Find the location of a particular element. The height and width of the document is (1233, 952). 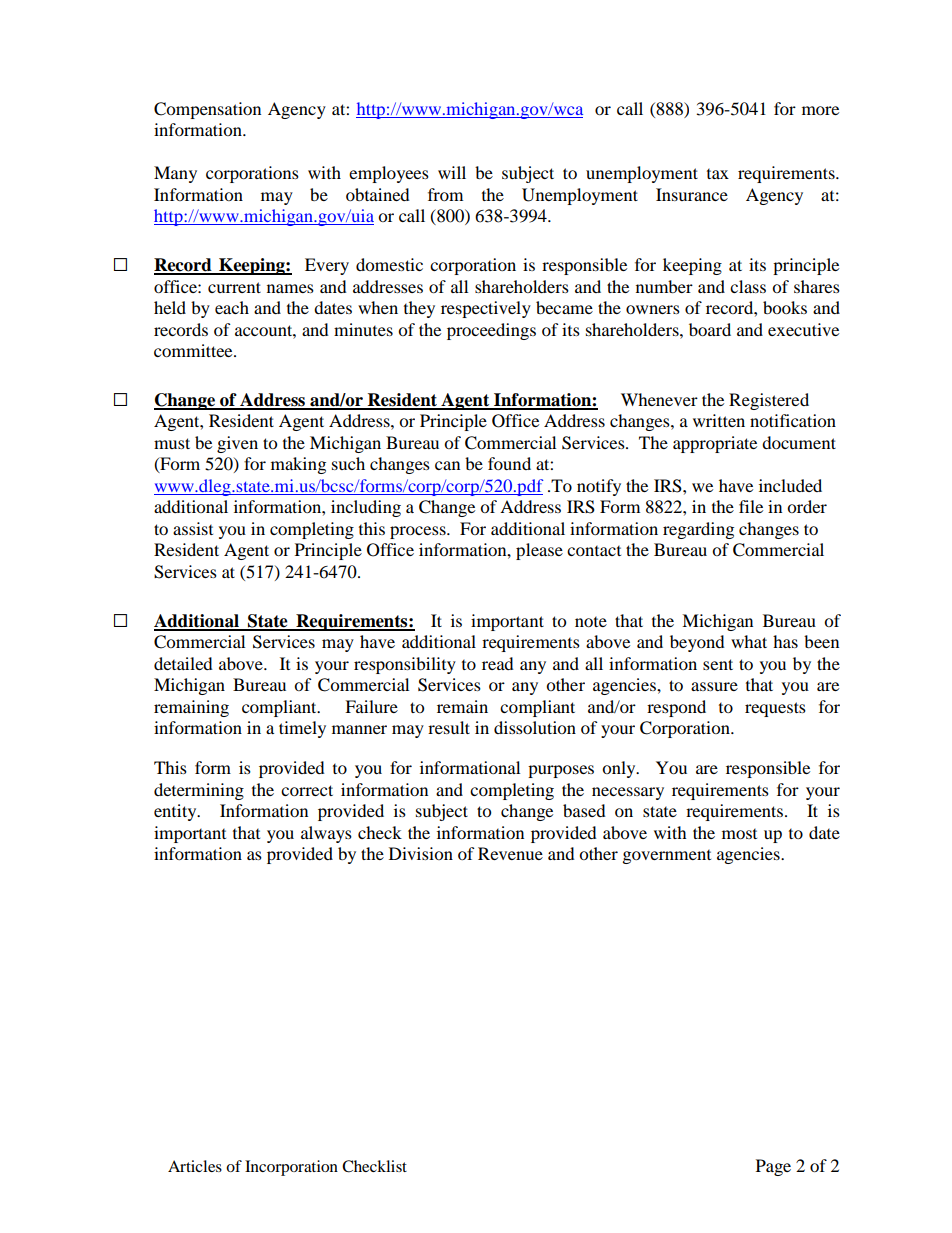

Compensation is located at coordinates (207, 110).
